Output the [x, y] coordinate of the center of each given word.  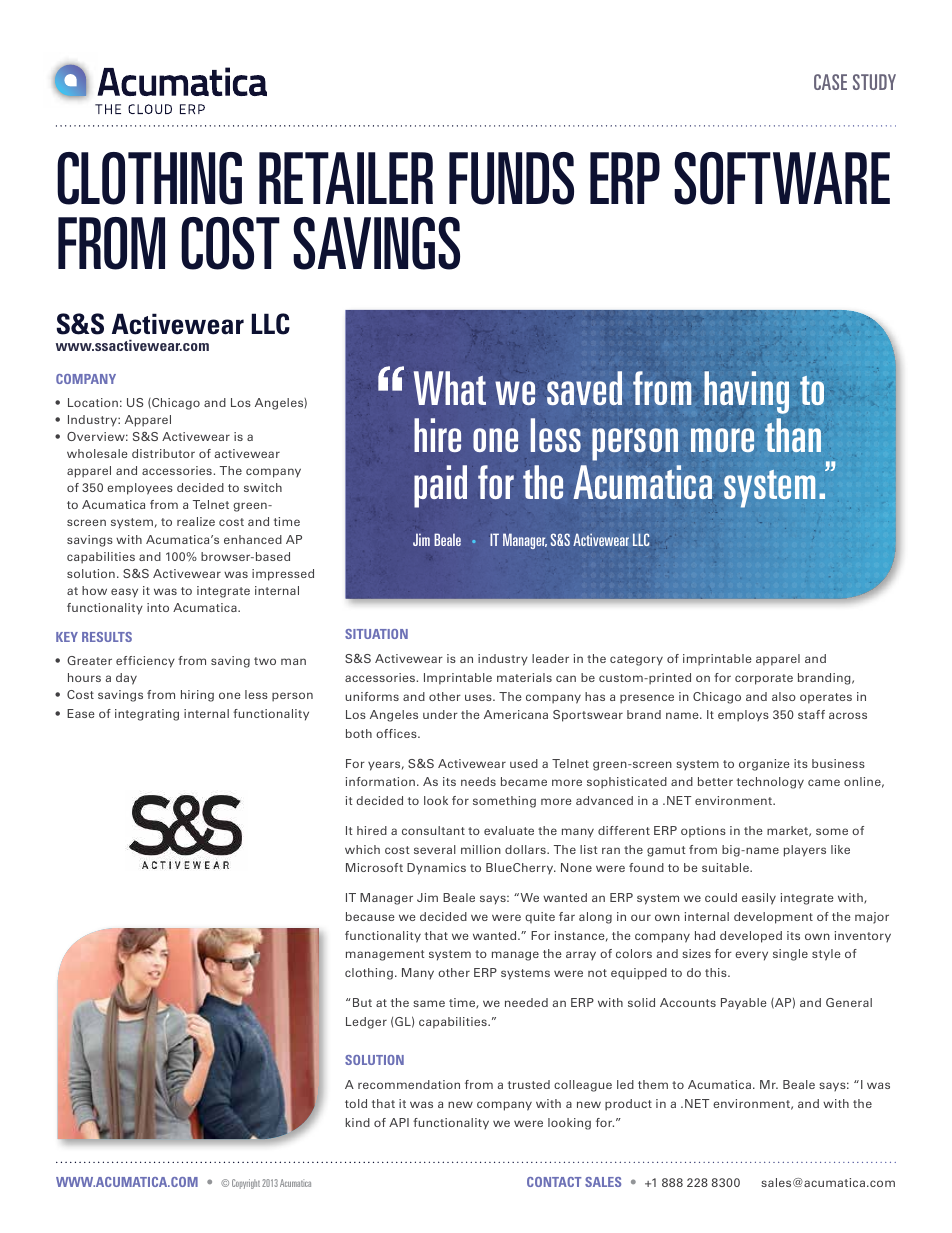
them [653, 1084]
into [158, 607]
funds [511, 178]
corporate [764, 679]
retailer [346, 178]
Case [830, 82]
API [399, 1122]
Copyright [246, 1184]
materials [524, 677]
